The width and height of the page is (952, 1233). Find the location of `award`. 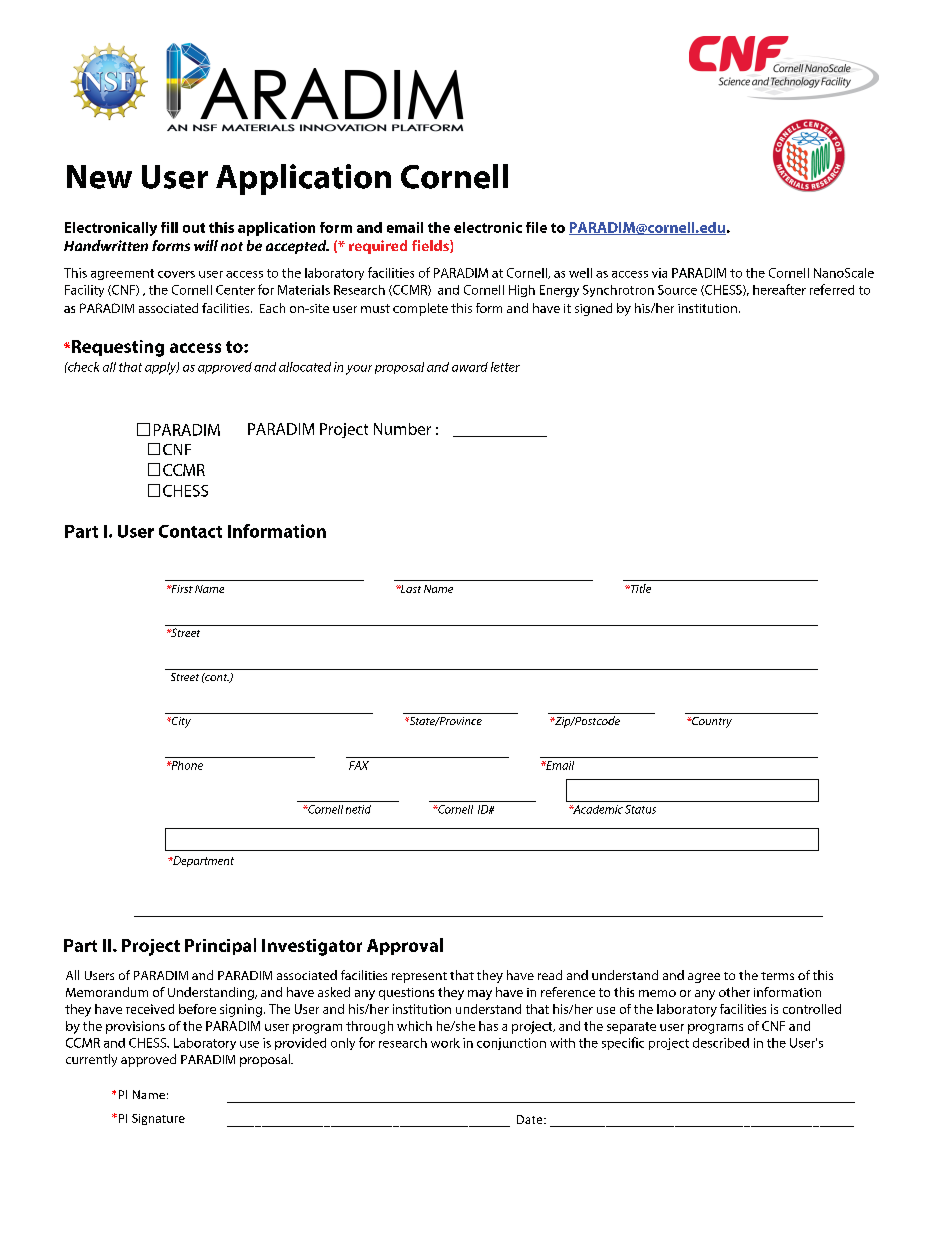

award is located at coordinates (470, 367).
